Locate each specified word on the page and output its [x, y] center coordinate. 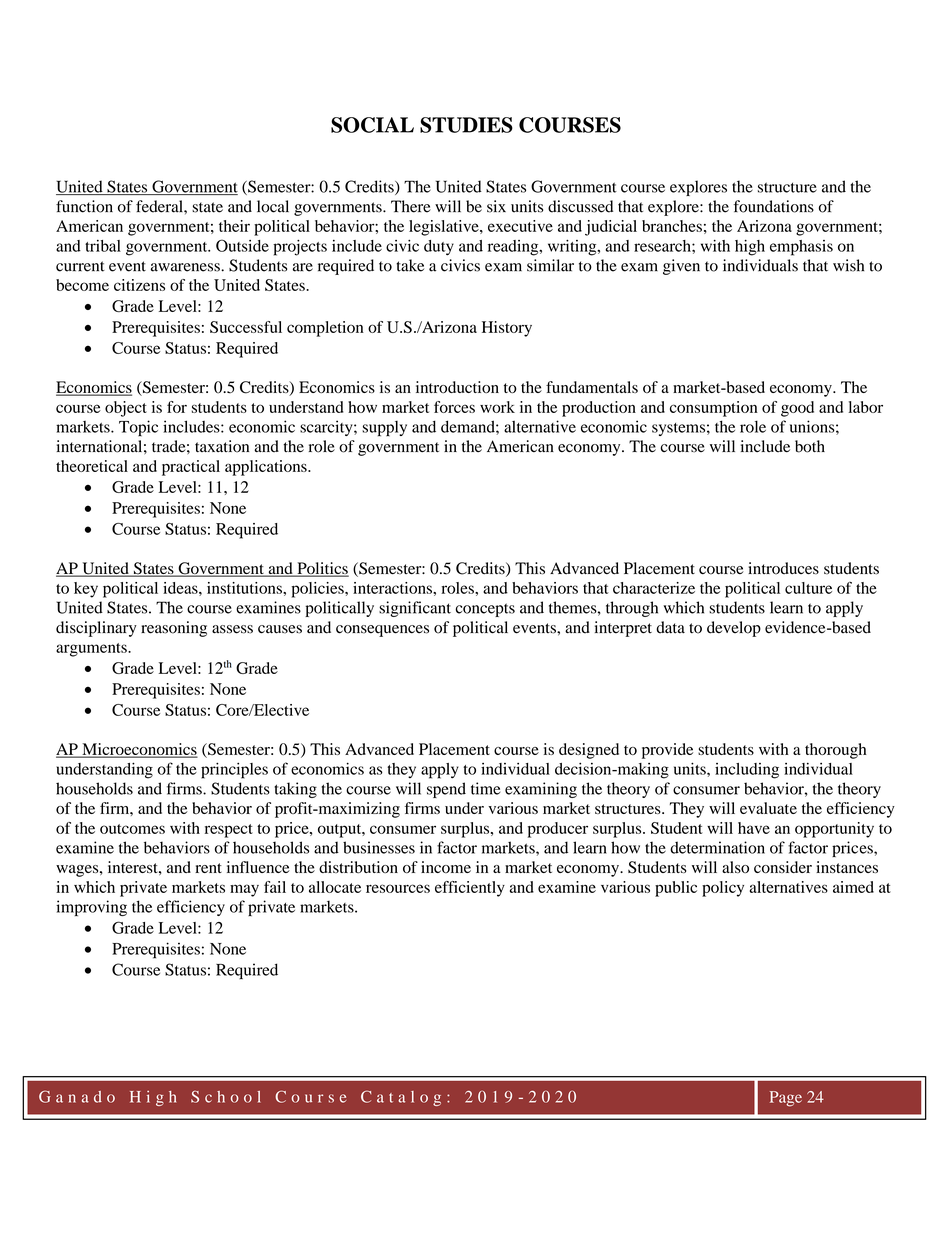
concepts [485, 610]
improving [91, 908]
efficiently [470, 889]
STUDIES [466, 125]
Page [786, 1099]
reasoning [174, 629]
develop [734, 629]
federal [160, 206]
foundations [774, 206]
